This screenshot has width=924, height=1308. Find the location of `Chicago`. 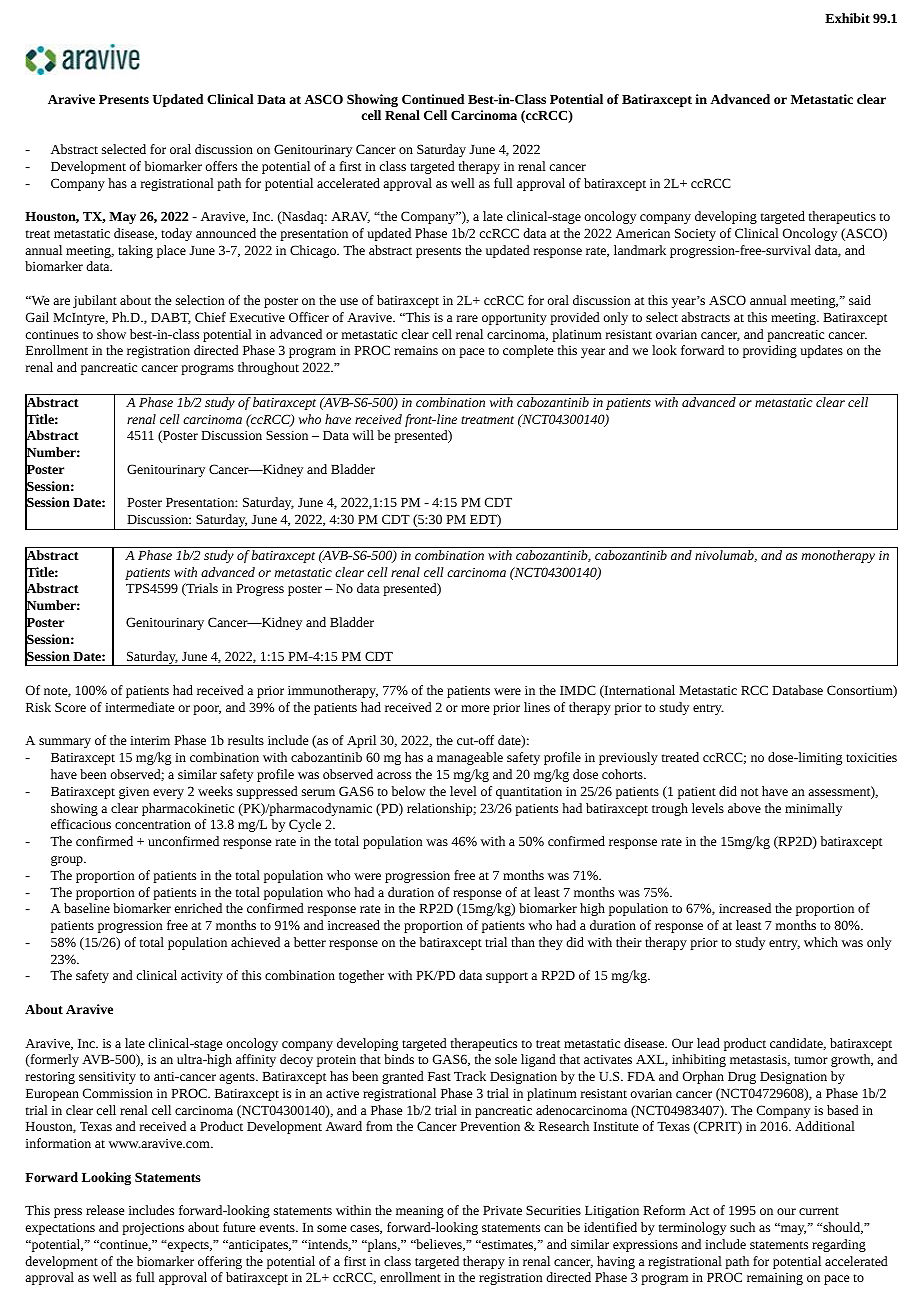

Chicago is located at coordinates (314, 251).
